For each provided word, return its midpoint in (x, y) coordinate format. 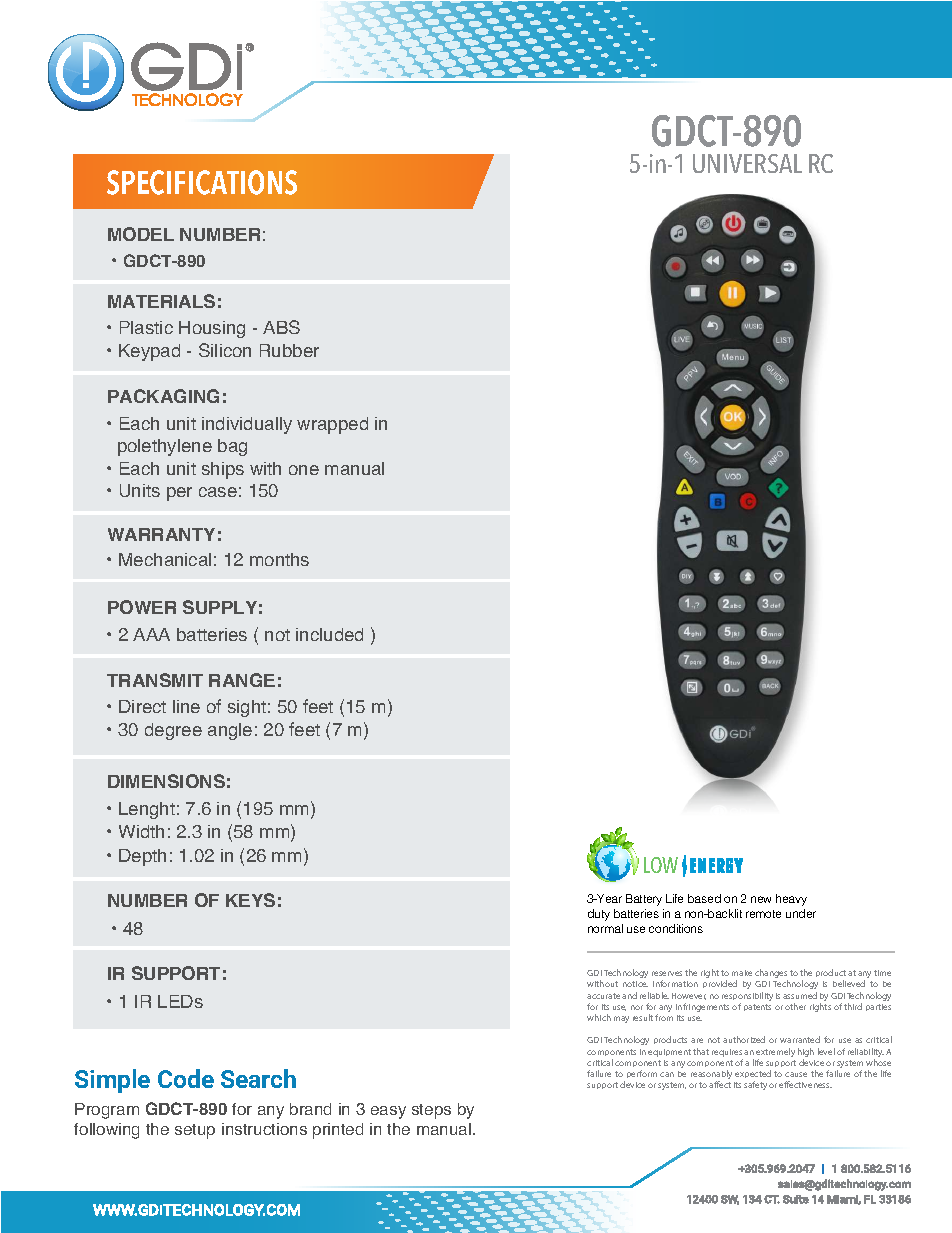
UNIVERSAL (747, 163)
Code (186, 1078)
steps (431, 1111)
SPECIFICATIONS (202, 182)
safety (755, 1085)
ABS (281, 327)
